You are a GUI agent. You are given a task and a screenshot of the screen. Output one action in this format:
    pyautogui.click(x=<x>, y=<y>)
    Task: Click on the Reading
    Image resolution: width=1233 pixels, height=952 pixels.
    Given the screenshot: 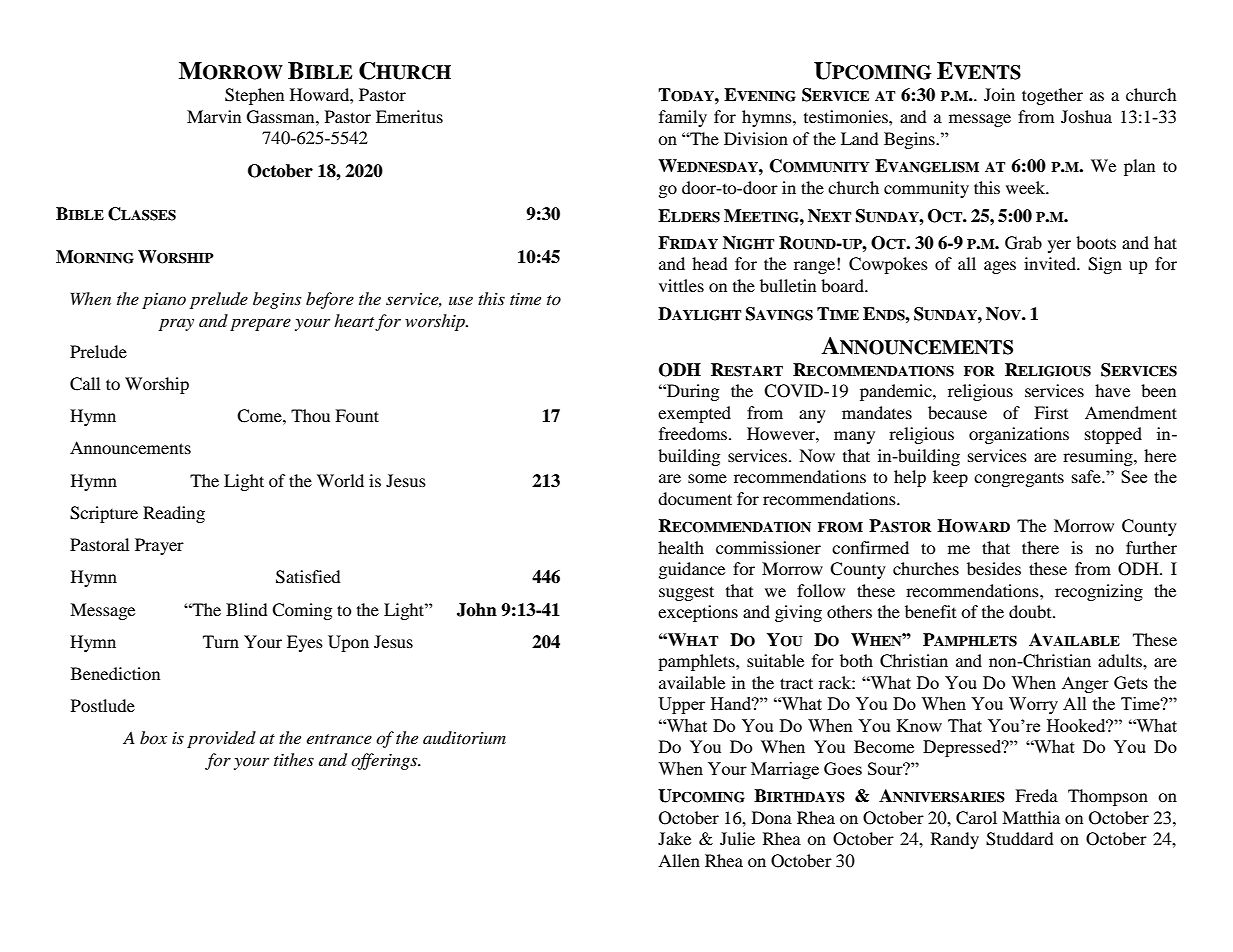 What is the action you would take?
    pyautogui.click(x=174, y=514)
